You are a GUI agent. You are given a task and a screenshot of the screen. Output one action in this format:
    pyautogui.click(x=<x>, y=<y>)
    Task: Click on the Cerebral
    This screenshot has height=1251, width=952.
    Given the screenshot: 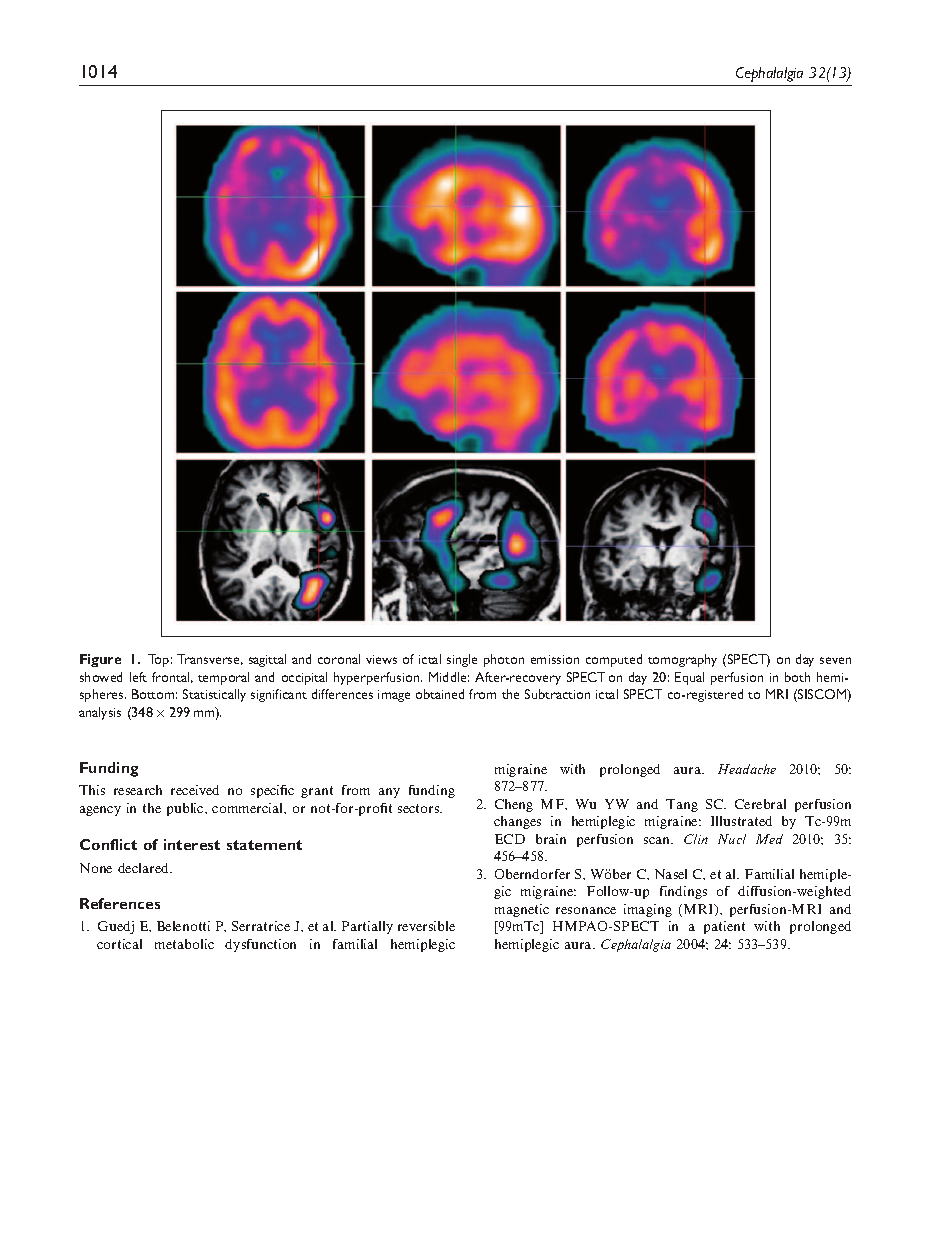 What is the action you would take?
    pyautogui.click(x=760, y=804)
